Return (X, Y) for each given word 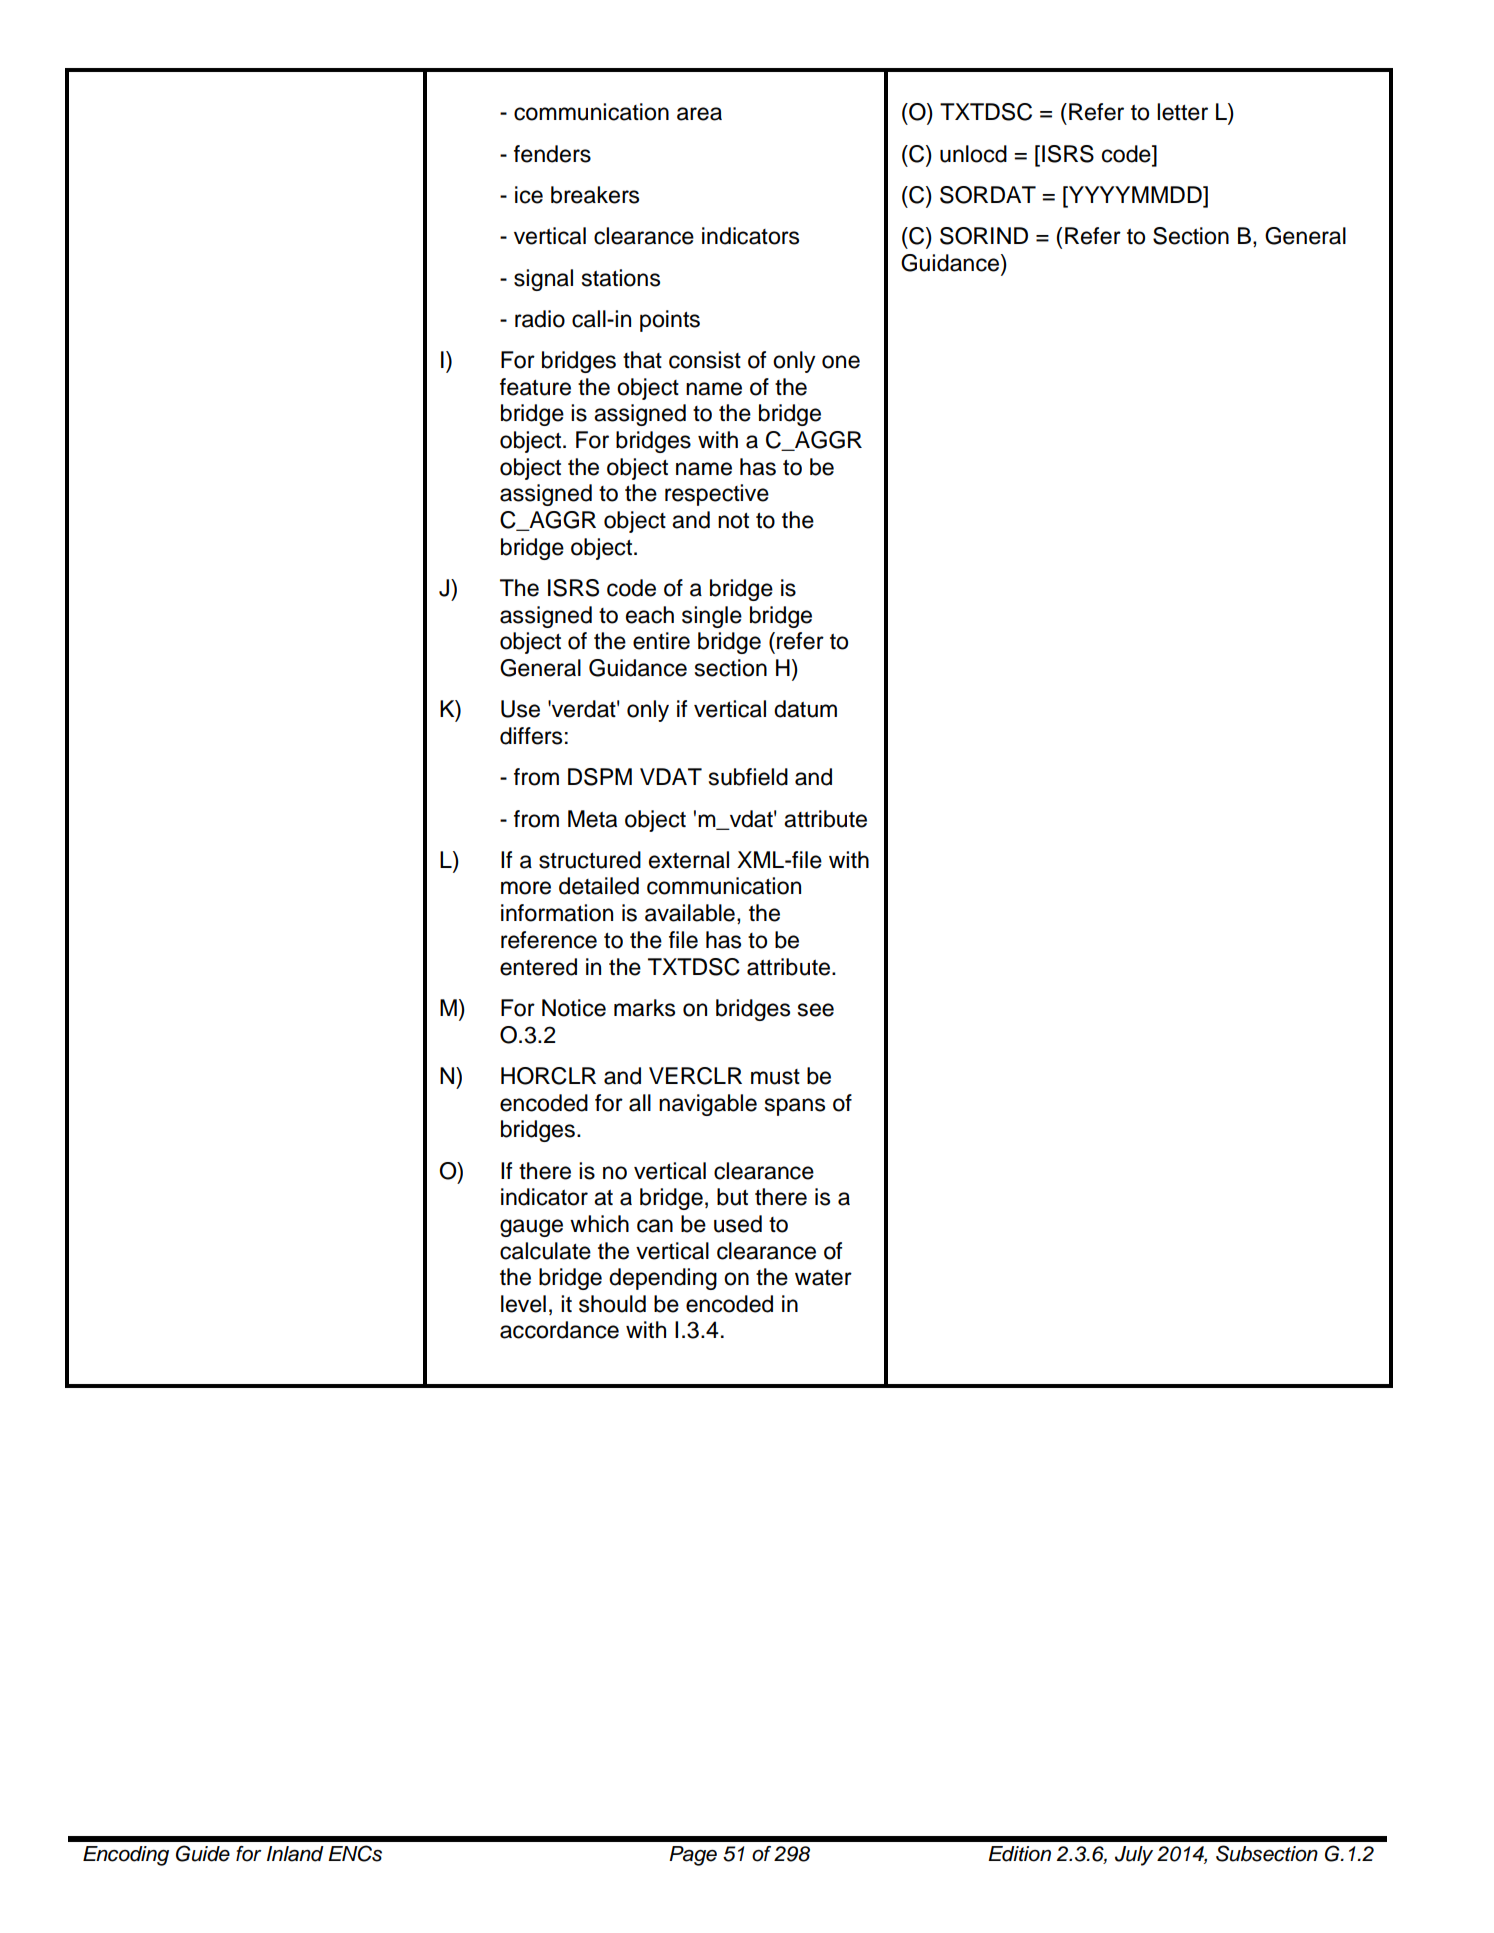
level (523, 1304)
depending (663, 1279)
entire (661, 641)
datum (805, 709)
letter (1182, 112)
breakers (595, 195)
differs (531, 736)
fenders (552, 154)
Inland (295, 1854)
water (823, 1278)
